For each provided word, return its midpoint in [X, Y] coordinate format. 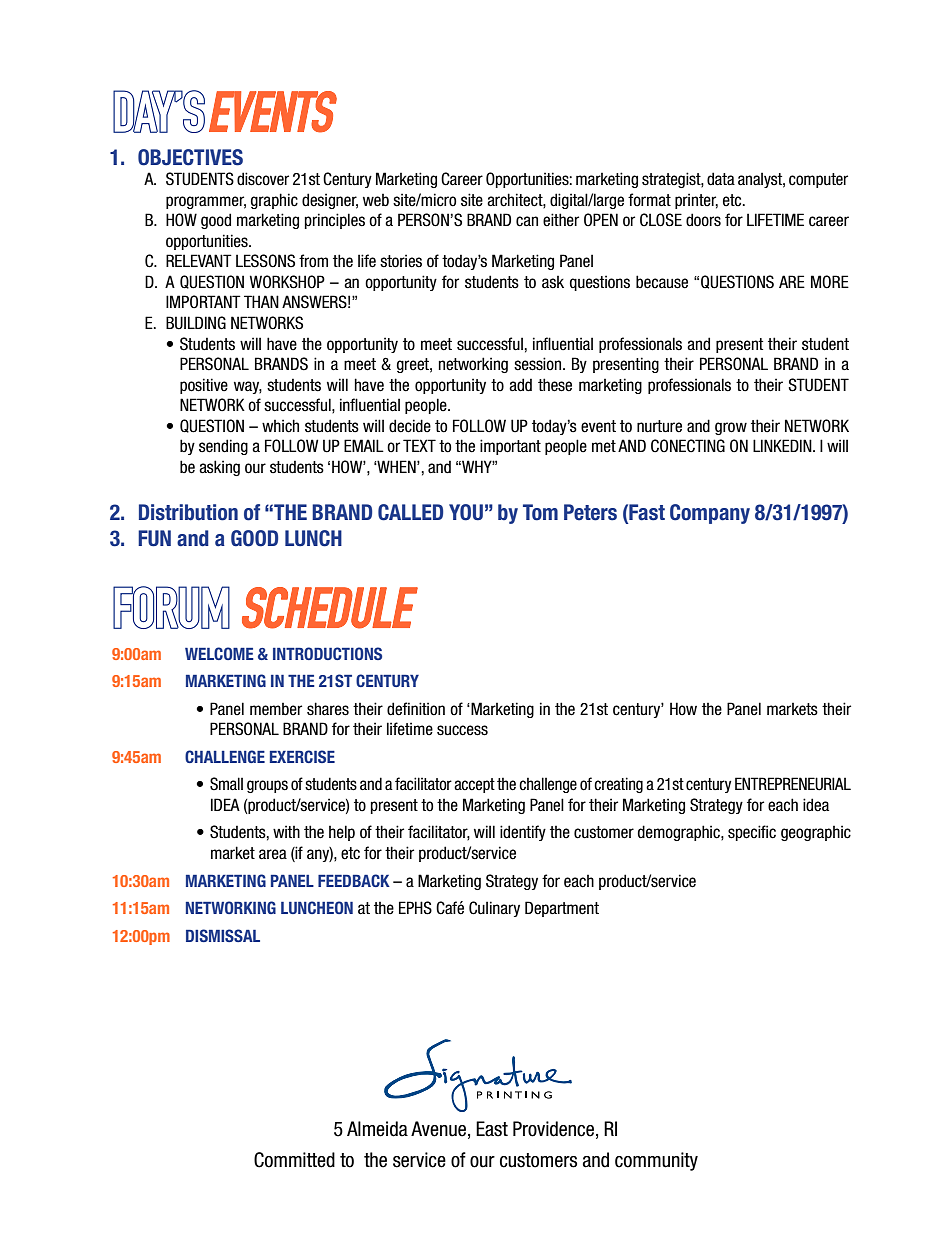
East [492, 1129]
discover [263, 179]
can [527, 221]
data [721, 179]
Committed [294, 1160]
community [656, 1161]
